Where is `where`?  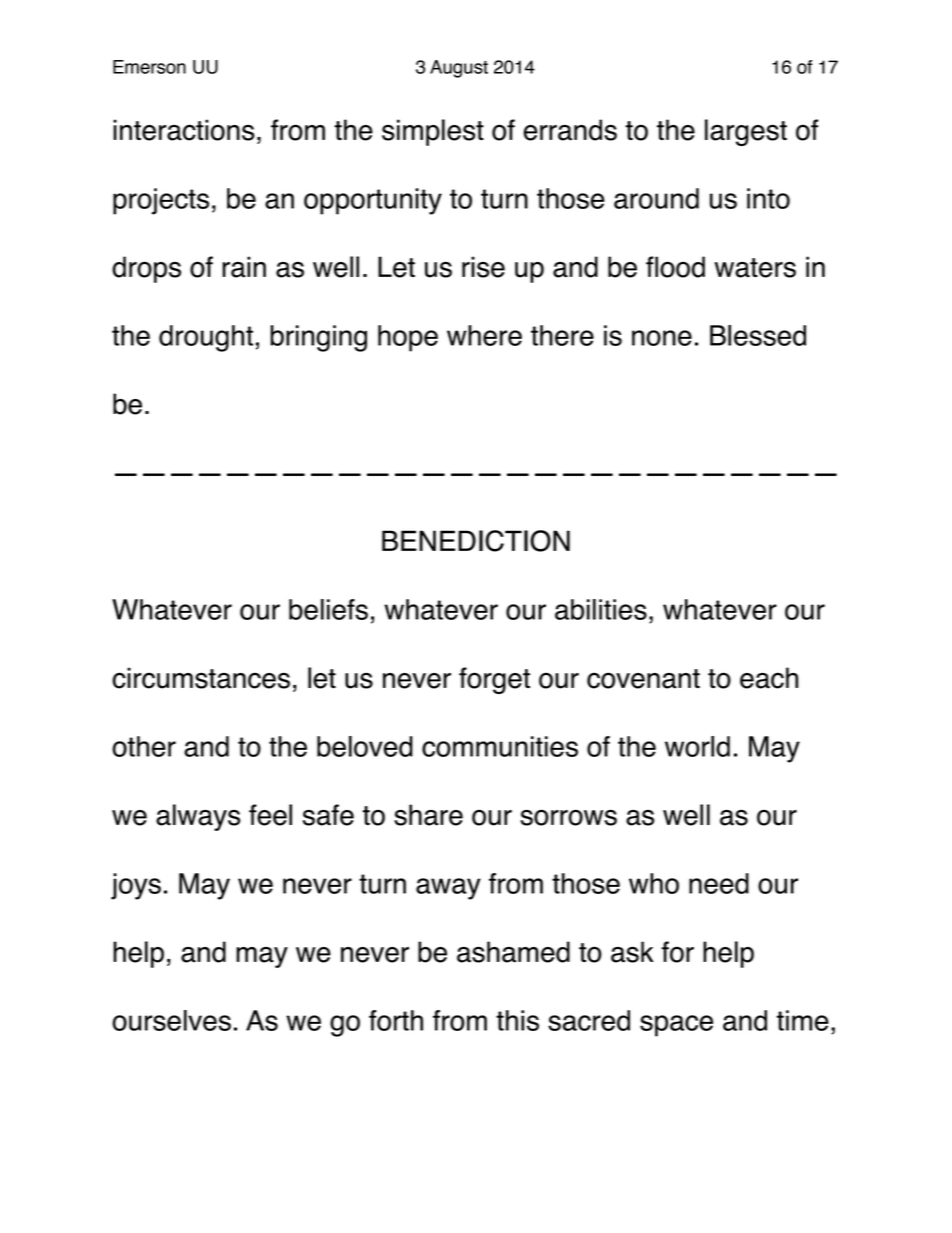
where is located at coordinates (484, 335).
